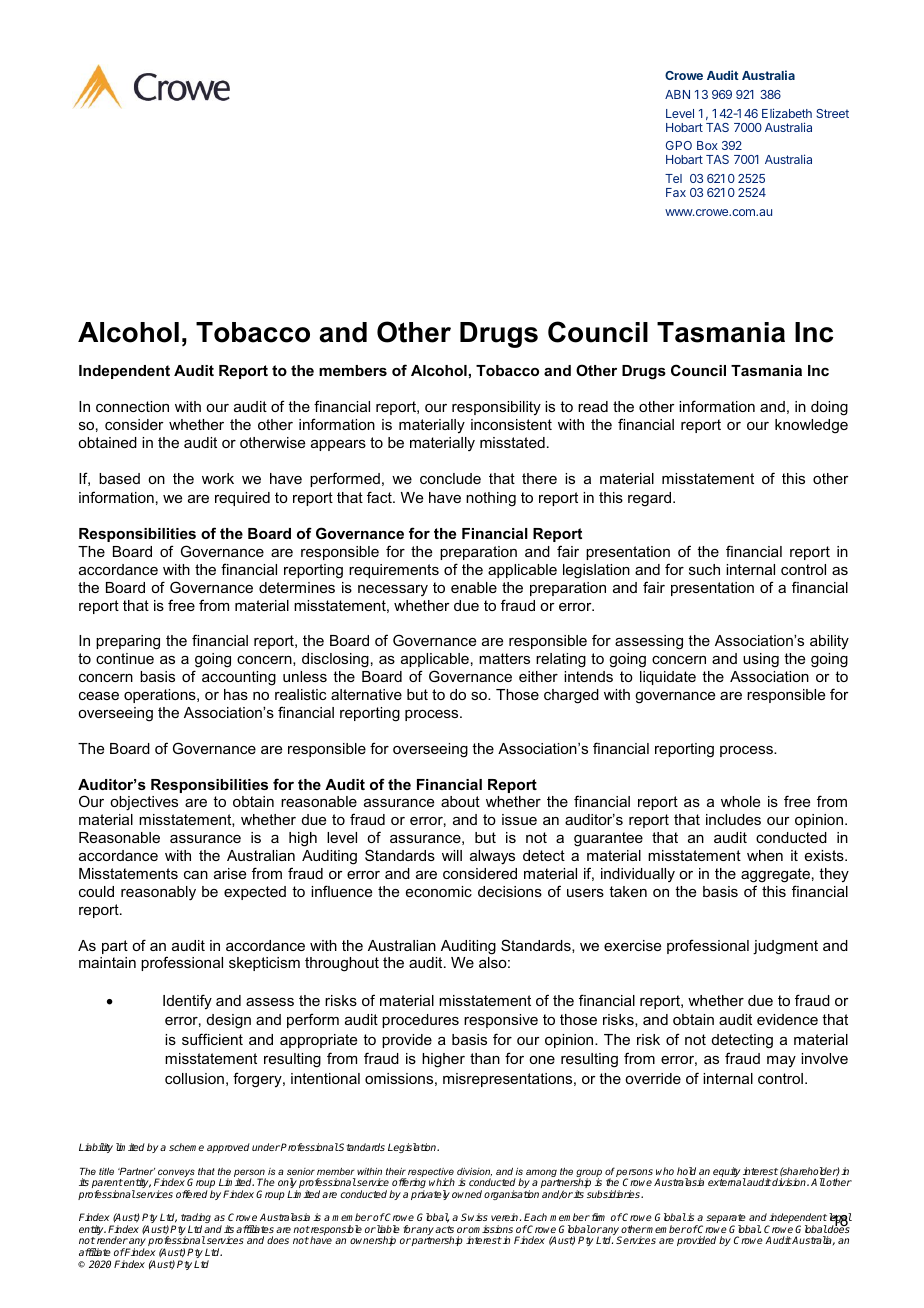  Describe the element at coordinates (727, 1220) in the screenshot. I see `separate` at that location.
